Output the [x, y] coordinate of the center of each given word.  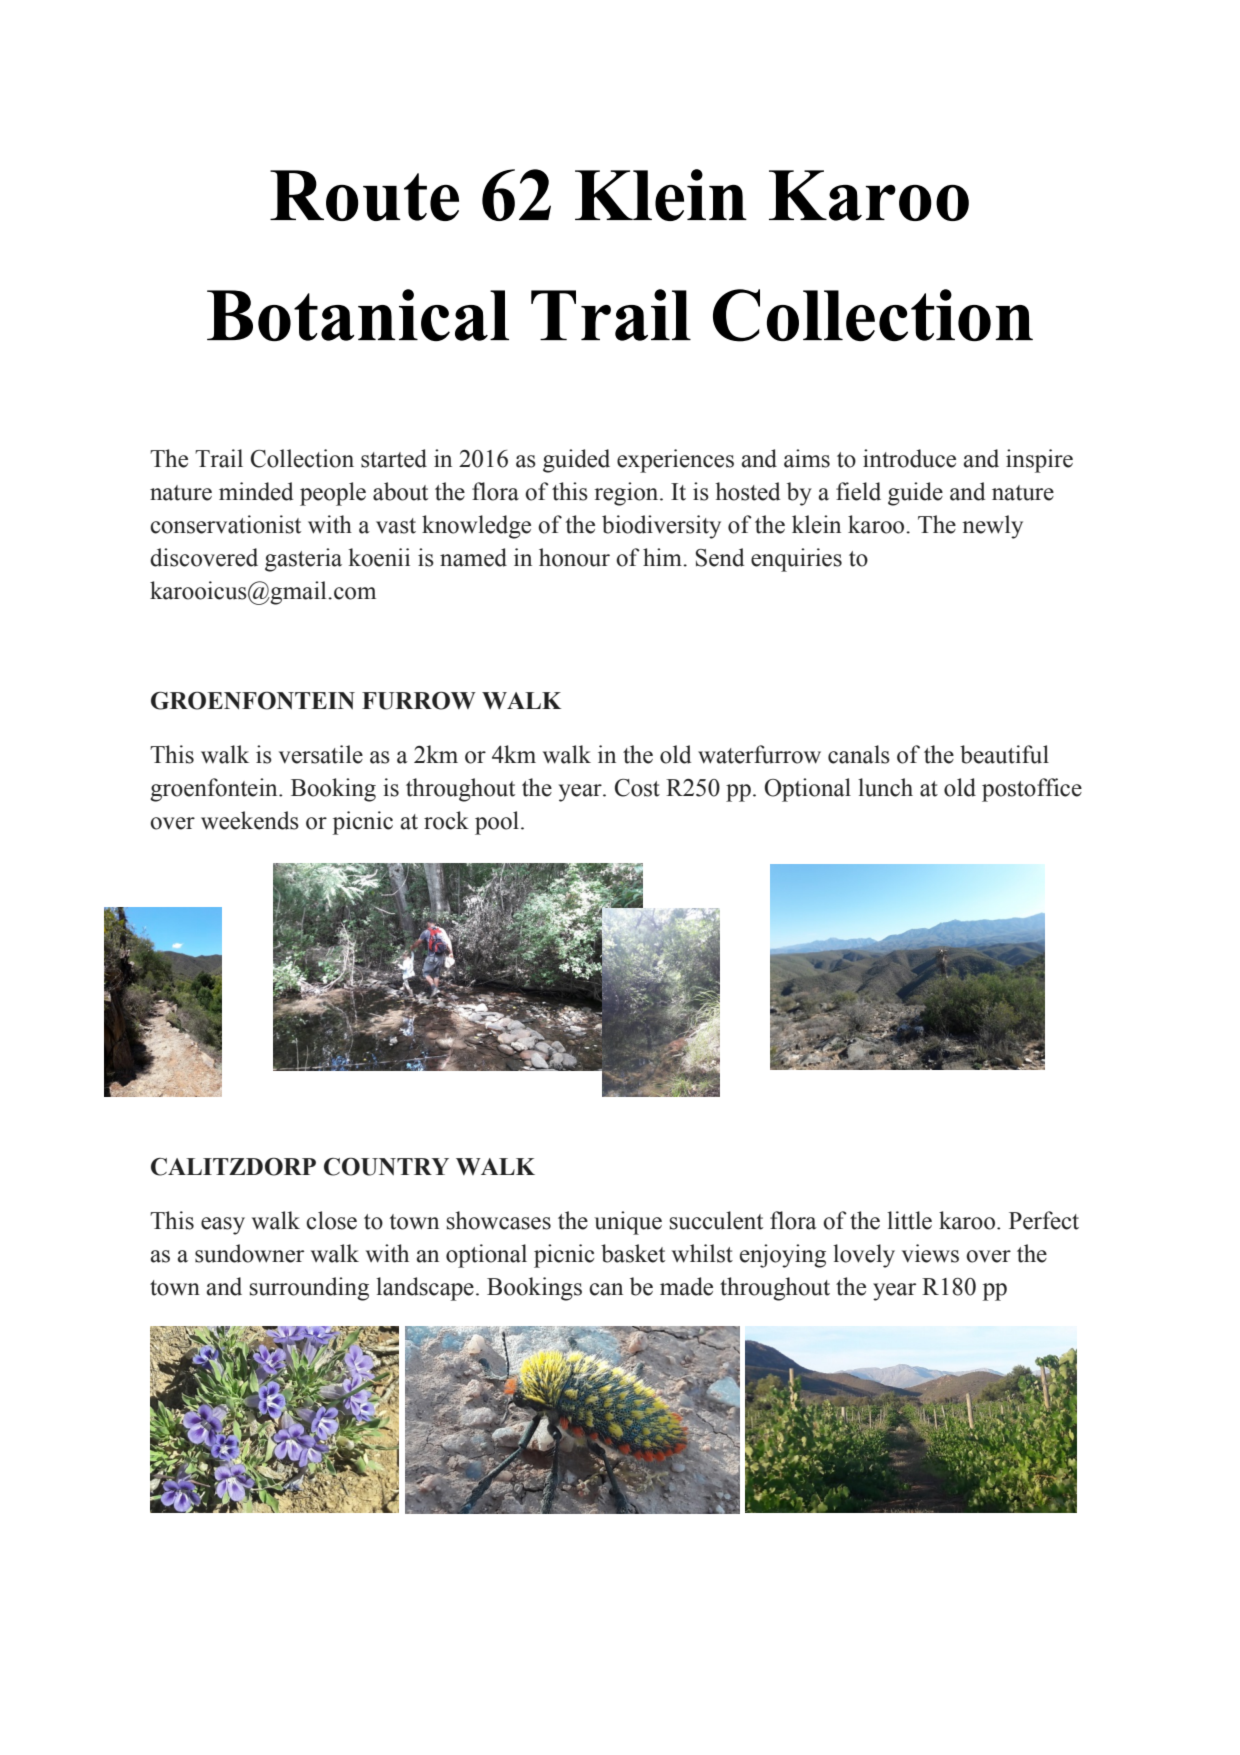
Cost [637, 788]
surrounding [309, 1289]
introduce [909, 458]
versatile [321, 754]
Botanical [358, 315]
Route [364, 195]
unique [628, 1223]
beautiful [1004, 754]
